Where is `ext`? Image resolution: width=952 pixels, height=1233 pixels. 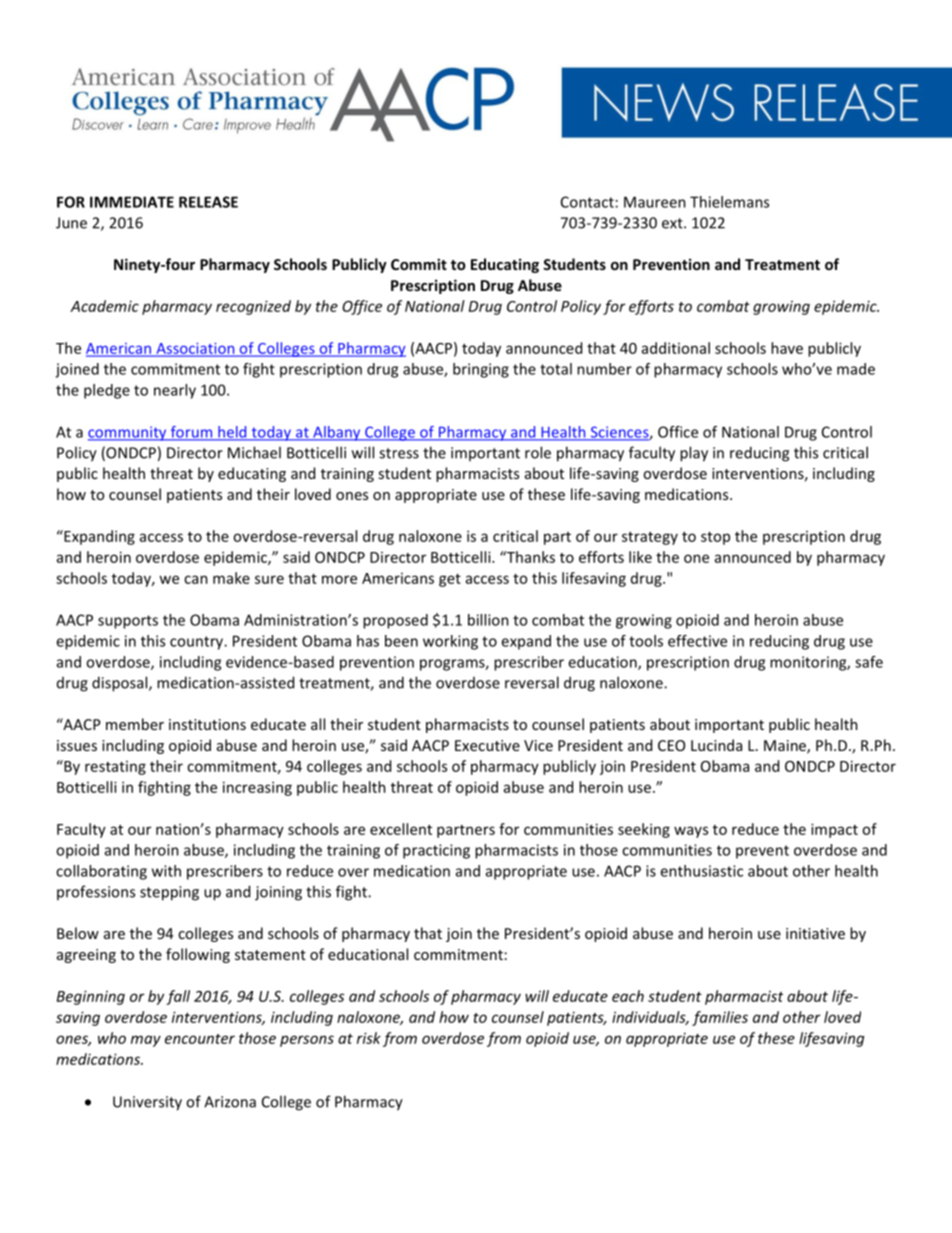
ext is located at coordinates (673, 223).
